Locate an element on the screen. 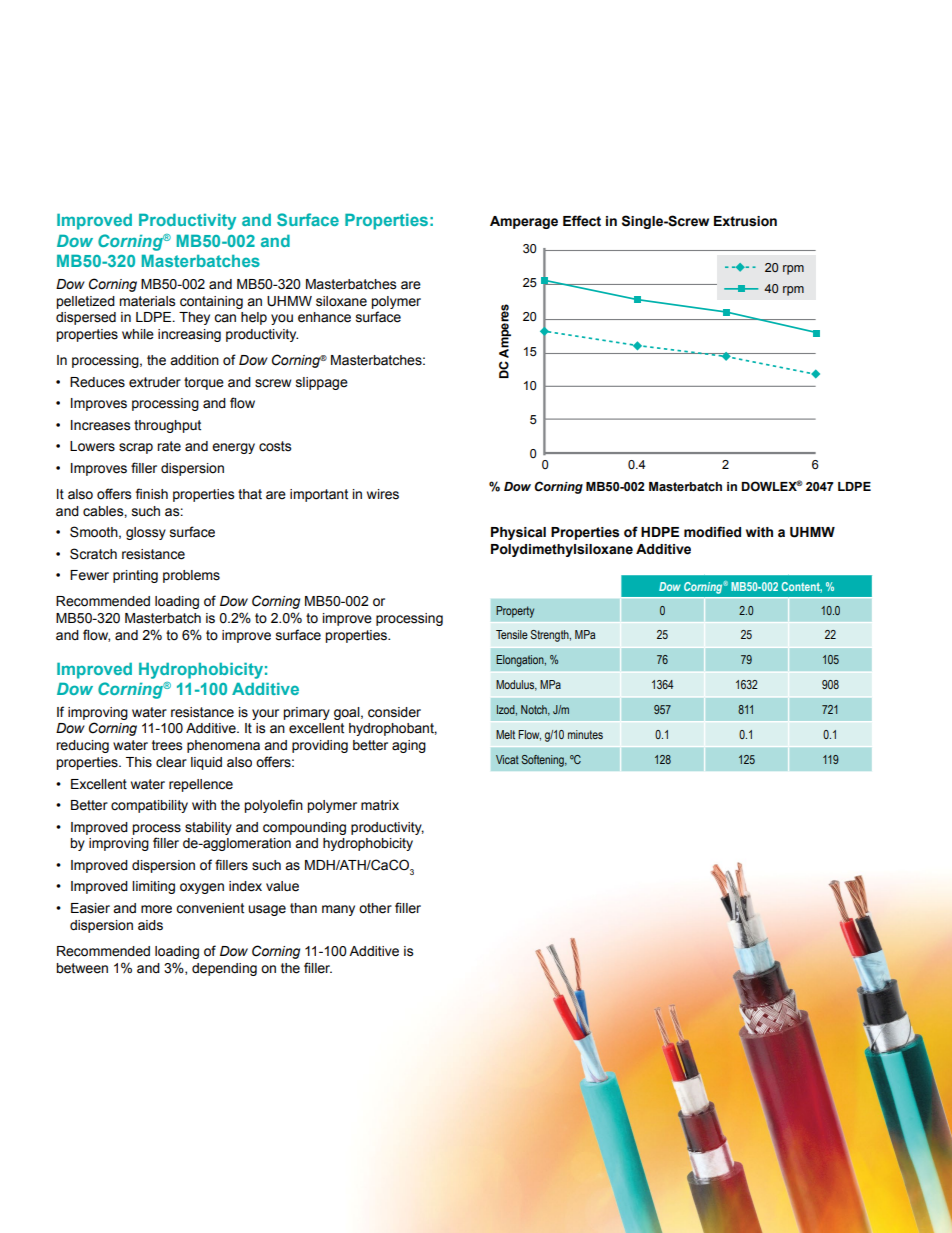  consider is located at coordinates (394, 712).
